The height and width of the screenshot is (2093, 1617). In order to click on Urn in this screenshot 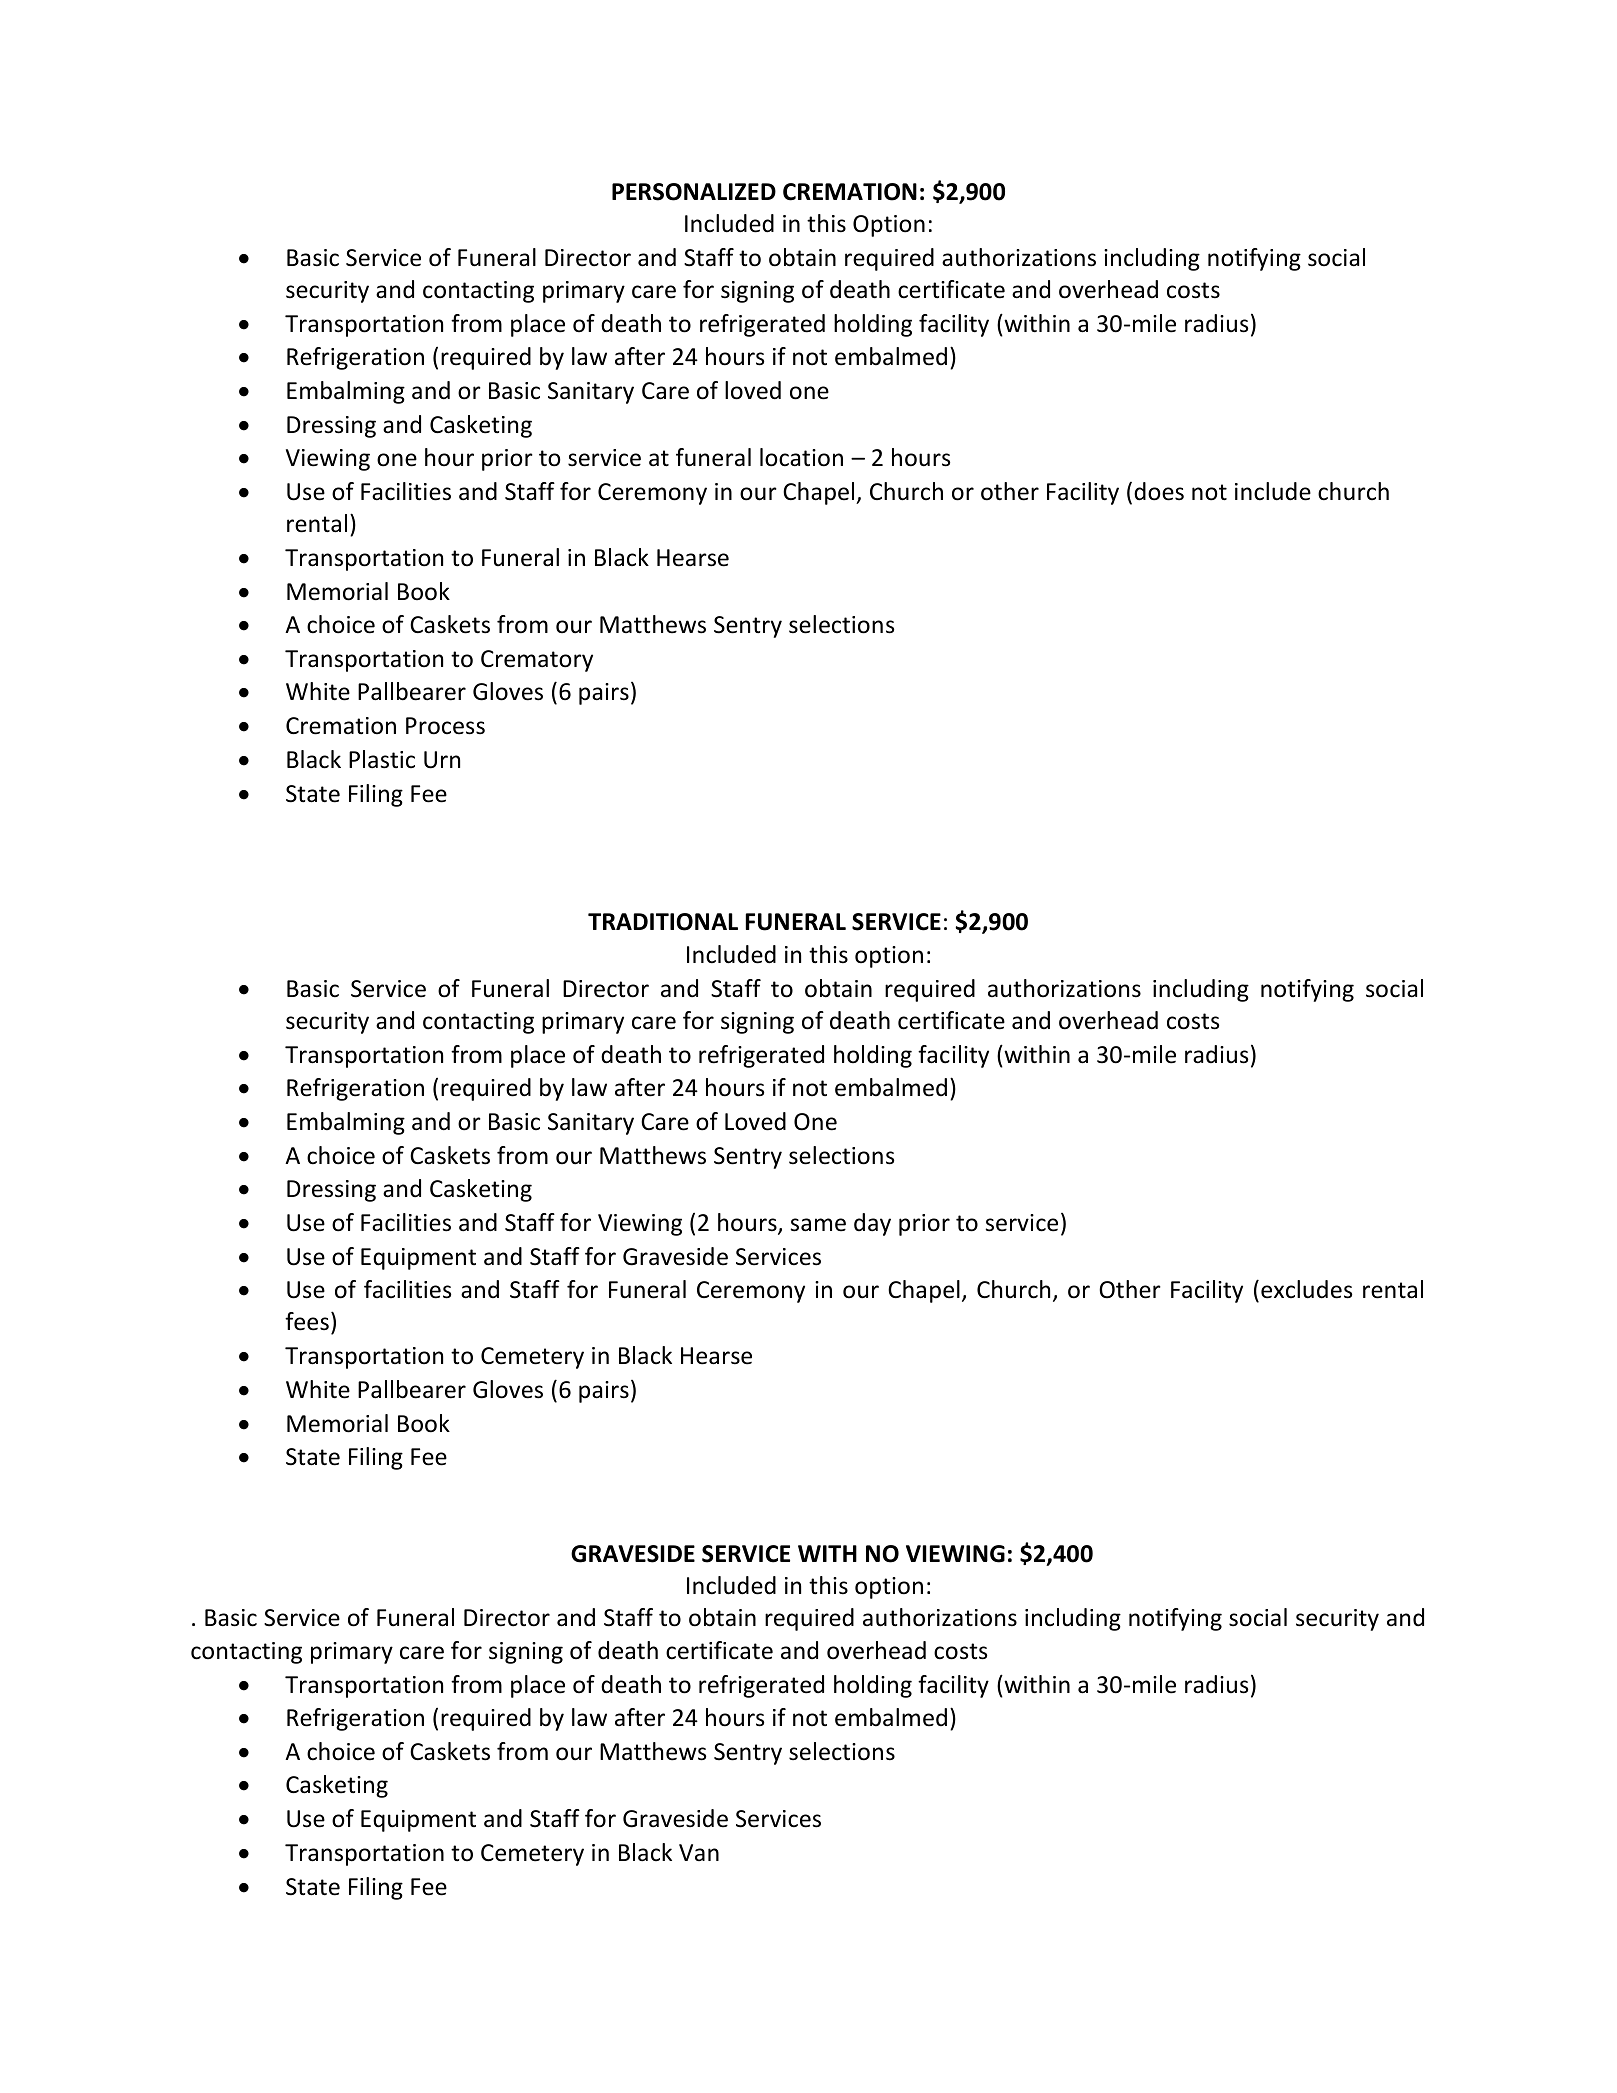, I will do `click(442, 760)`.
